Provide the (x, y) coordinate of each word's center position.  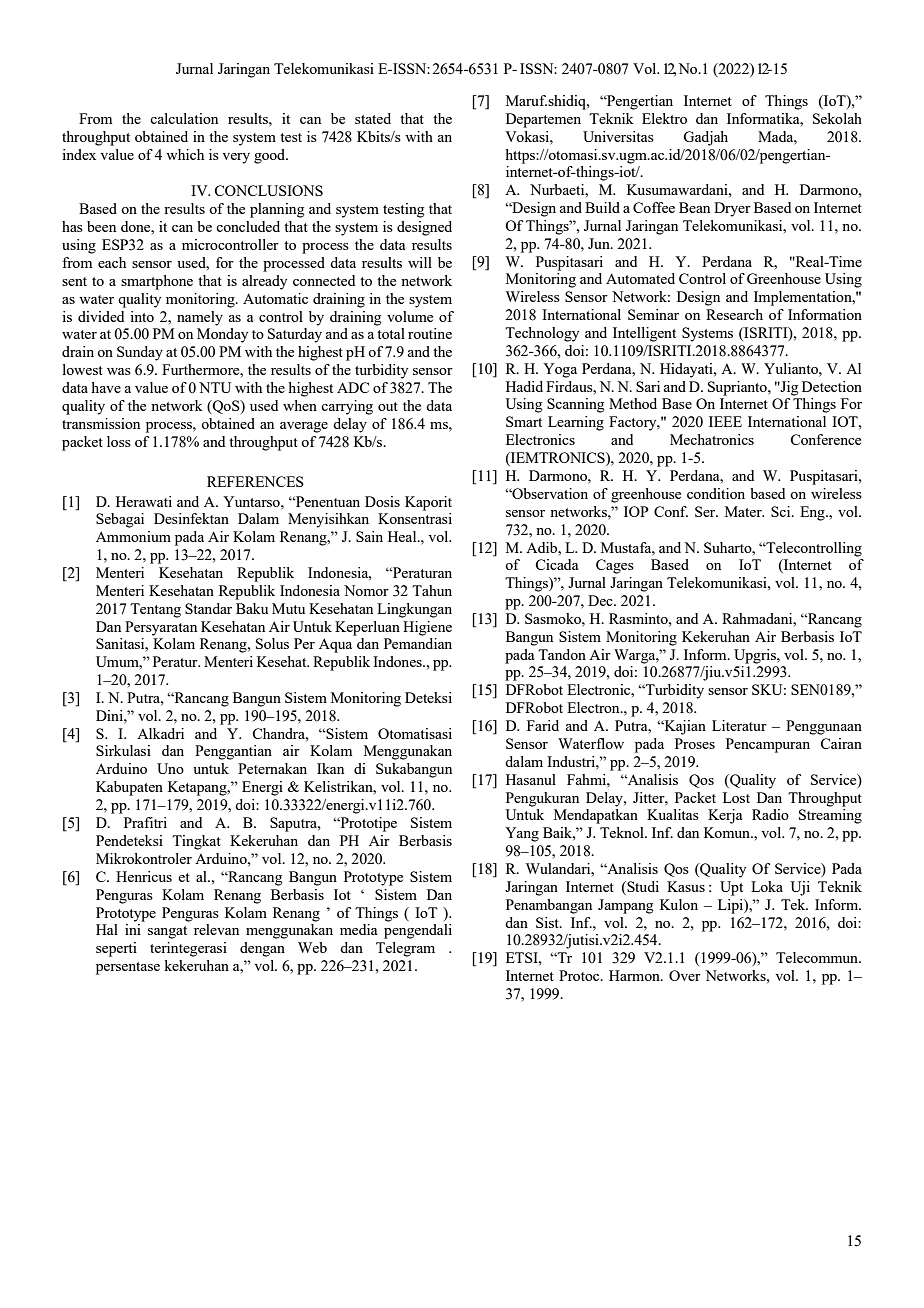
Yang (522, 834)
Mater (744, 511)
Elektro (664, 118)
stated (373, 118)
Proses (695, 743)
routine (430, 333)
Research (734, 314)
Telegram (405, 949)
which (185, 154)
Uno (170, 768)
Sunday (140, 353)
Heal (403, 536)
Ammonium (133, 536)
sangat (167, 932)
